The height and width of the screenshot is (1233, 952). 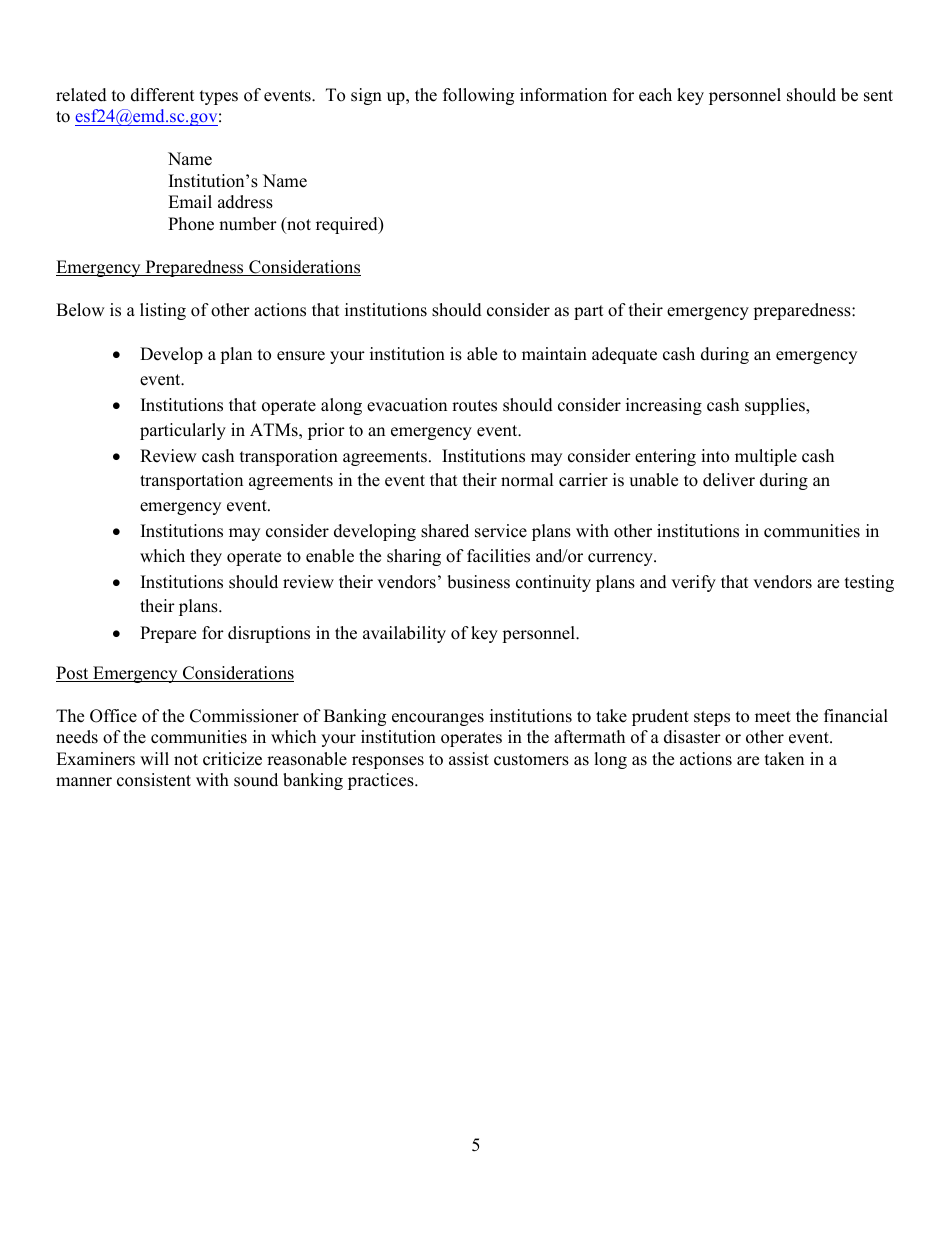 What do you see at coordinates (624, 355) in the screenshot?
I see `adequate` at bounding box center [624, 355].
